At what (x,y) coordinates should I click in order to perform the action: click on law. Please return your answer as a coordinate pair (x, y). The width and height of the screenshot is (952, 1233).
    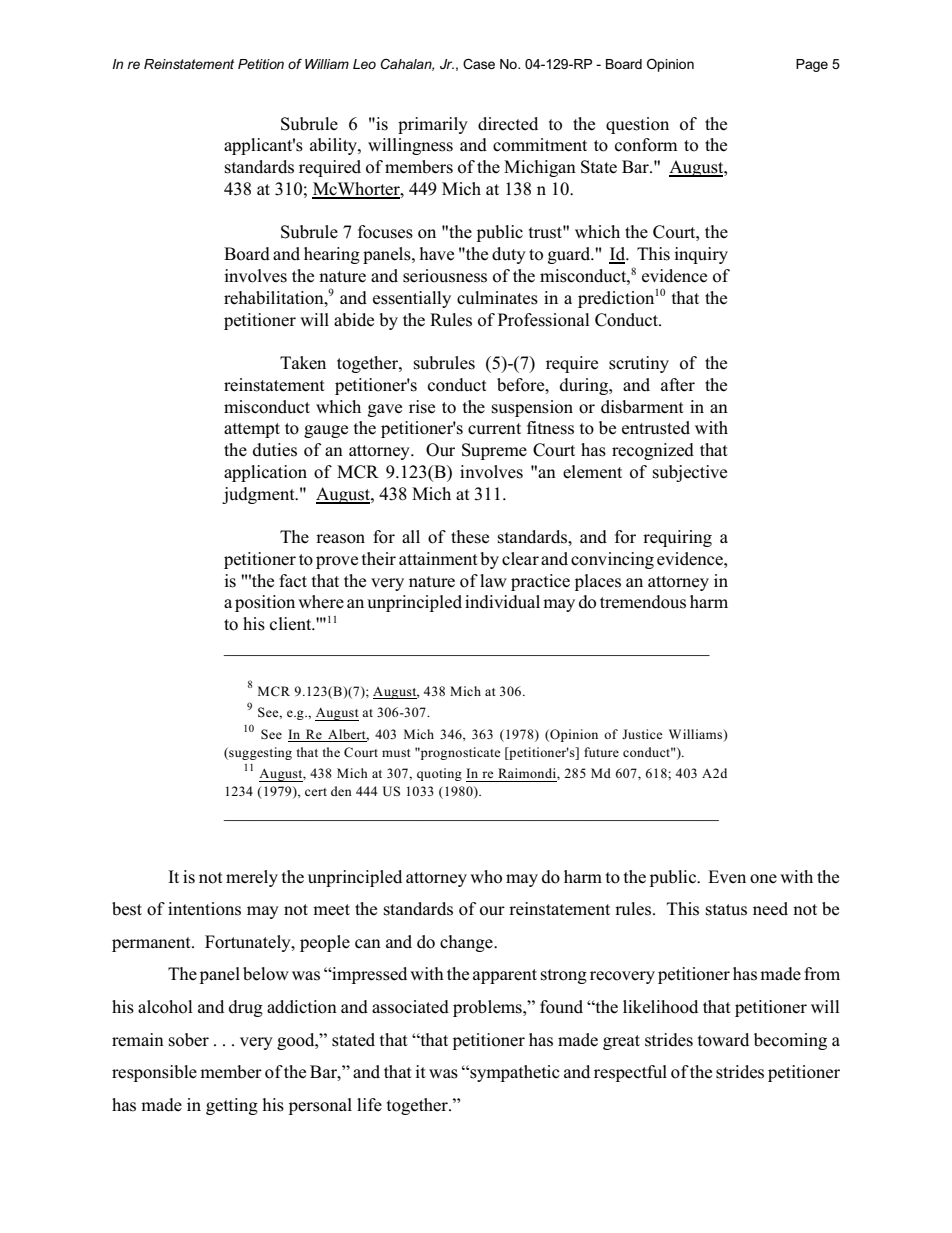
    Looking at the image, I should click on (493, 580).
